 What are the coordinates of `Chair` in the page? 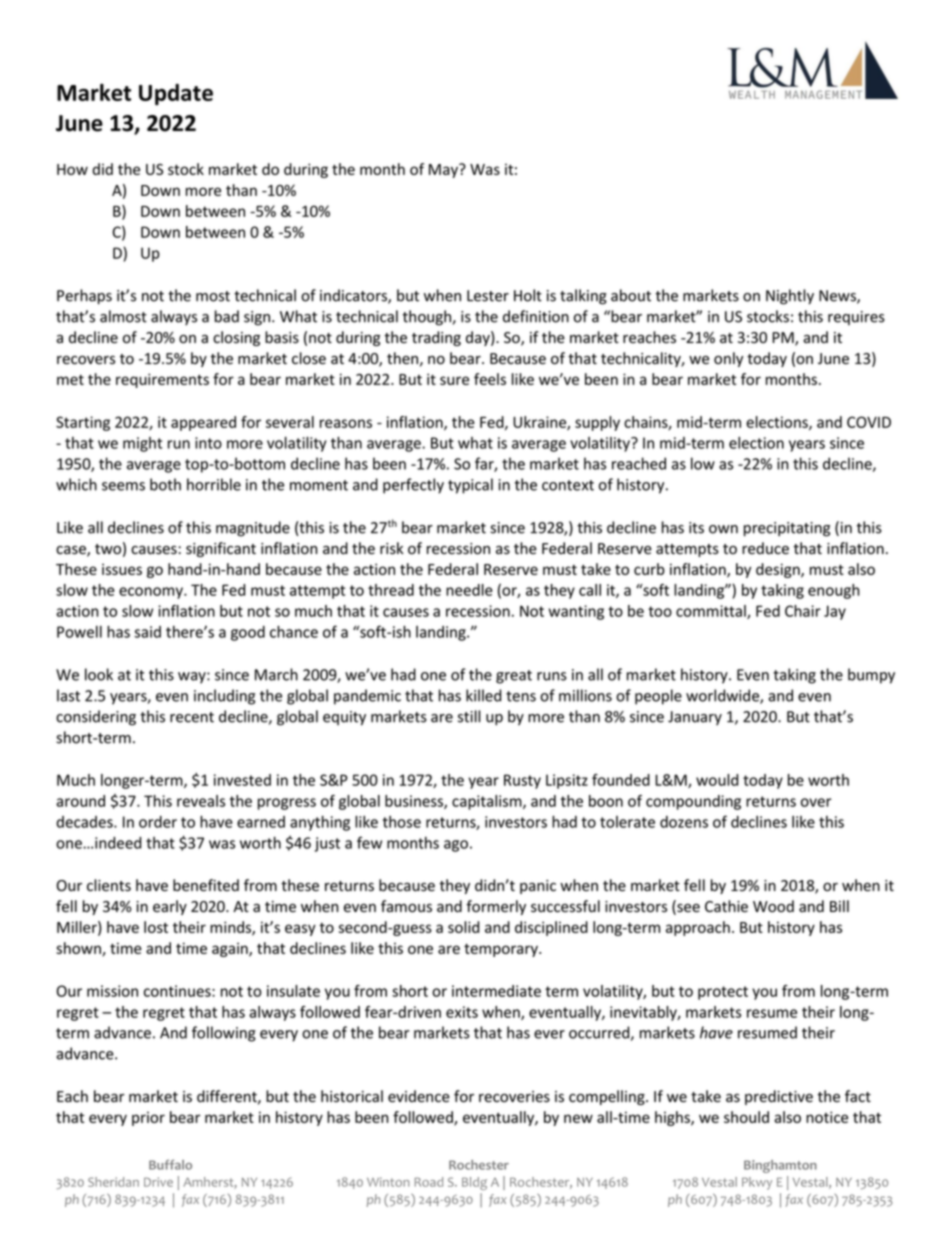 It's located at (803, 611).
